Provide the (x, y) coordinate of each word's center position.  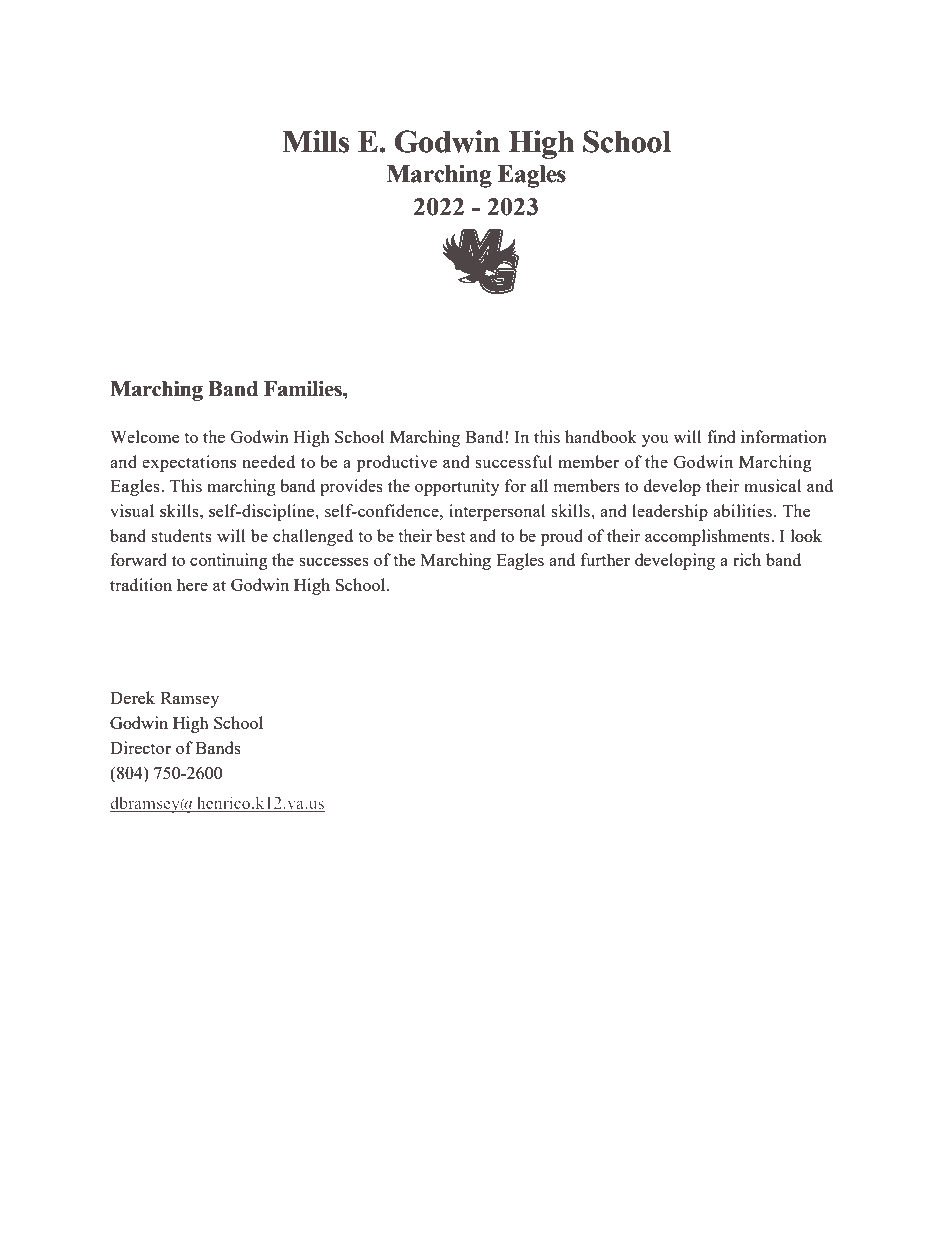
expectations (189, 463)
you (655, 441)
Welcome (144, 436)
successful (513, 461)
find (721, 436)
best (450, 535)
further (605, 559)
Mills (316, 141)
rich (747, 559)
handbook (601, 436)
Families (304, 389)
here (192, 584)
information (784, 436)
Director (140, 747)
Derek (132, 697)
